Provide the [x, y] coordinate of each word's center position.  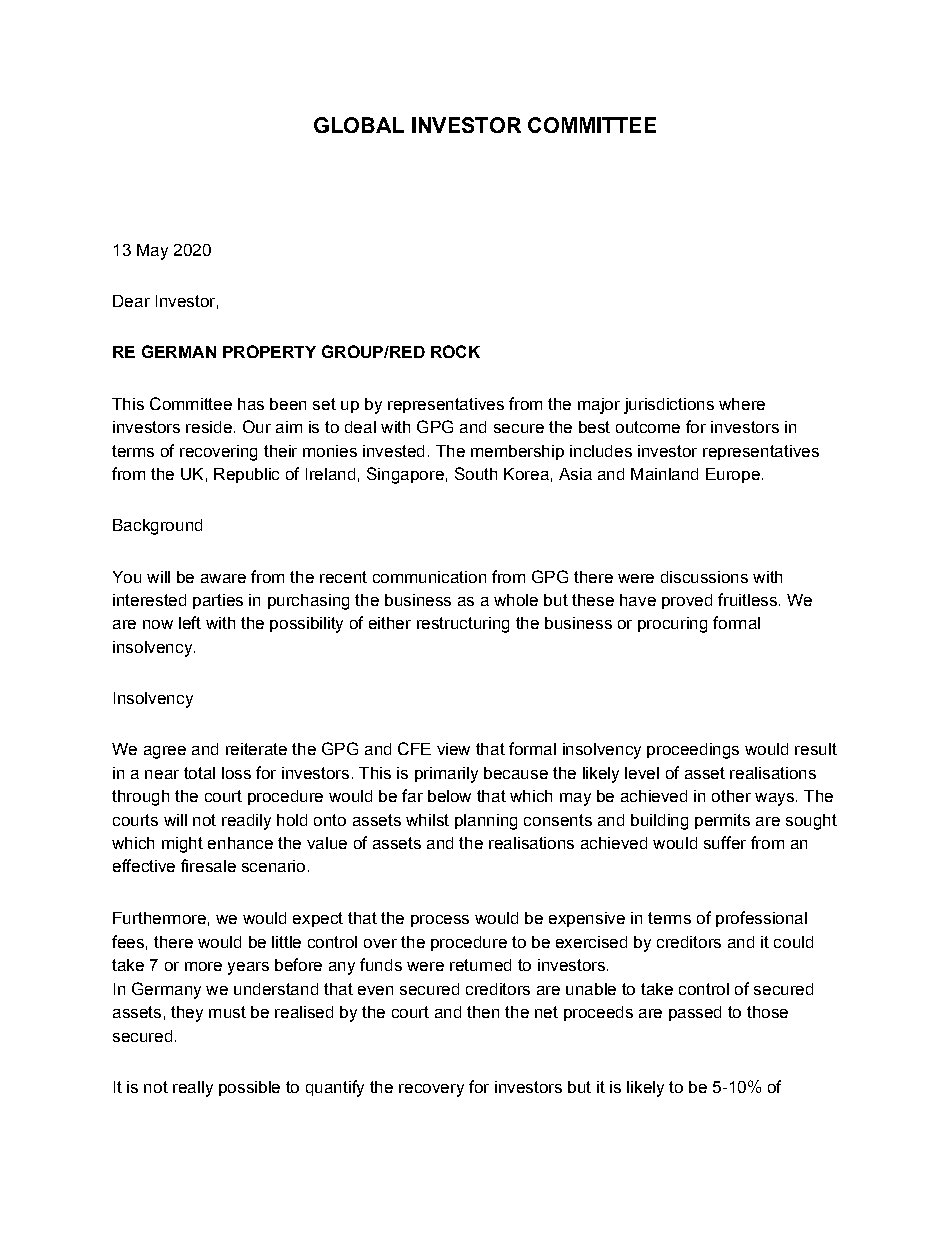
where [742, 404]
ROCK [455, 351]
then [483, 1012]
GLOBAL [359, 125]
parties [218, 601]
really [193, 1089]
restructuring [463, 625]
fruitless [747, 599]
